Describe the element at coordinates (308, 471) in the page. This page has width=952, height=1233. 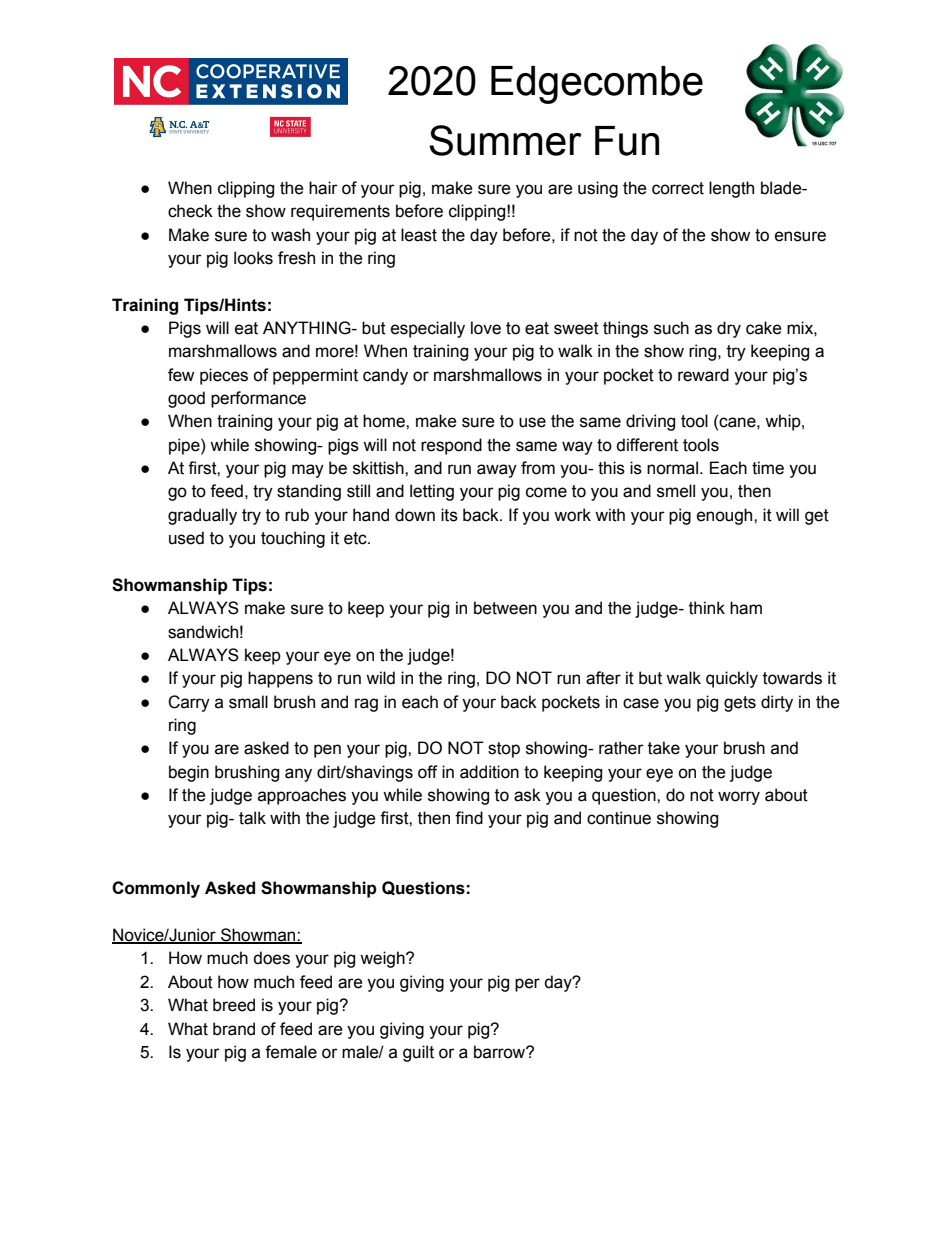
I see `may` at that location.
